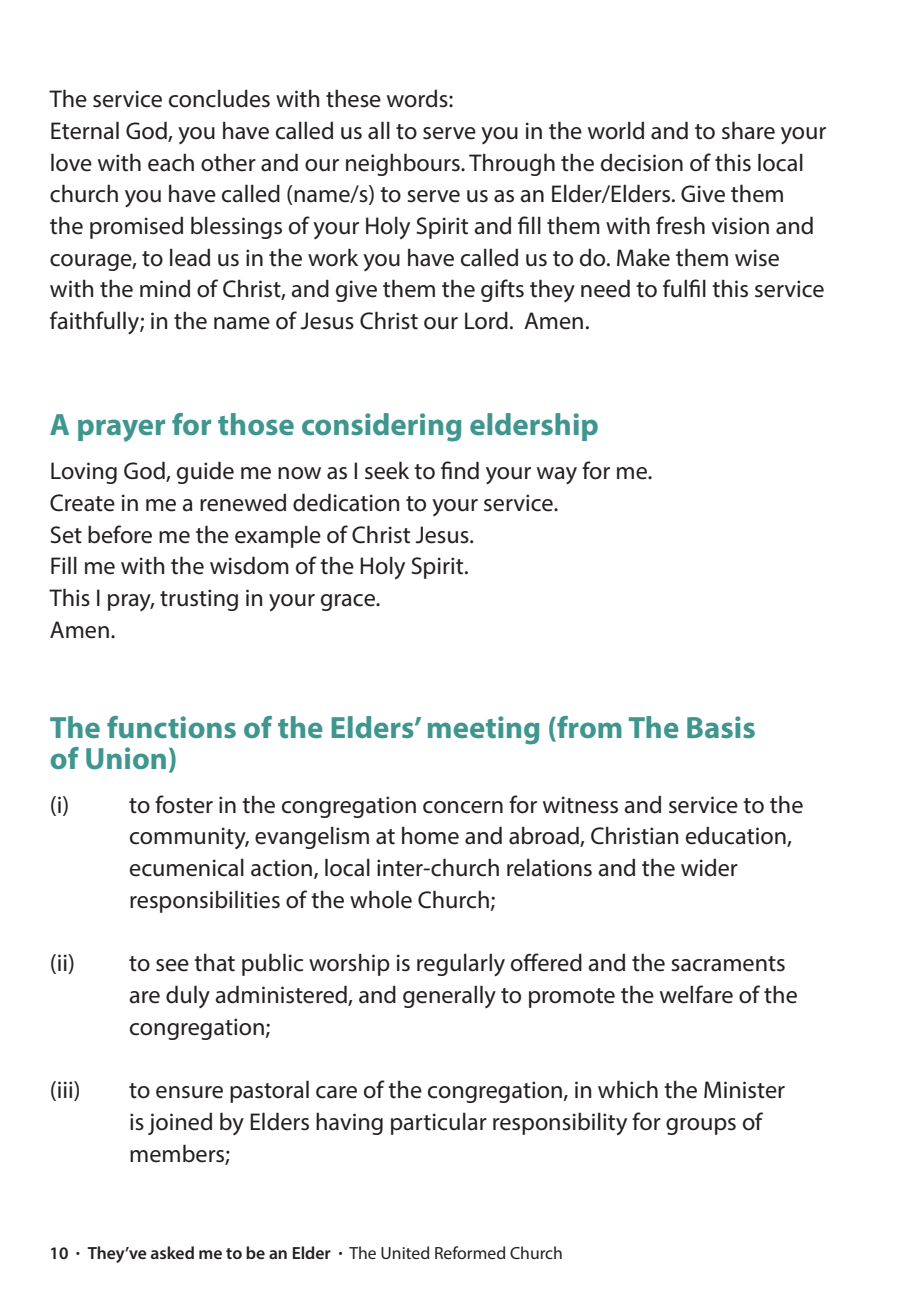  What do you see at coordinates (214, 962) in the screenshot?
I see `that` at bounding box center [214, 962].
